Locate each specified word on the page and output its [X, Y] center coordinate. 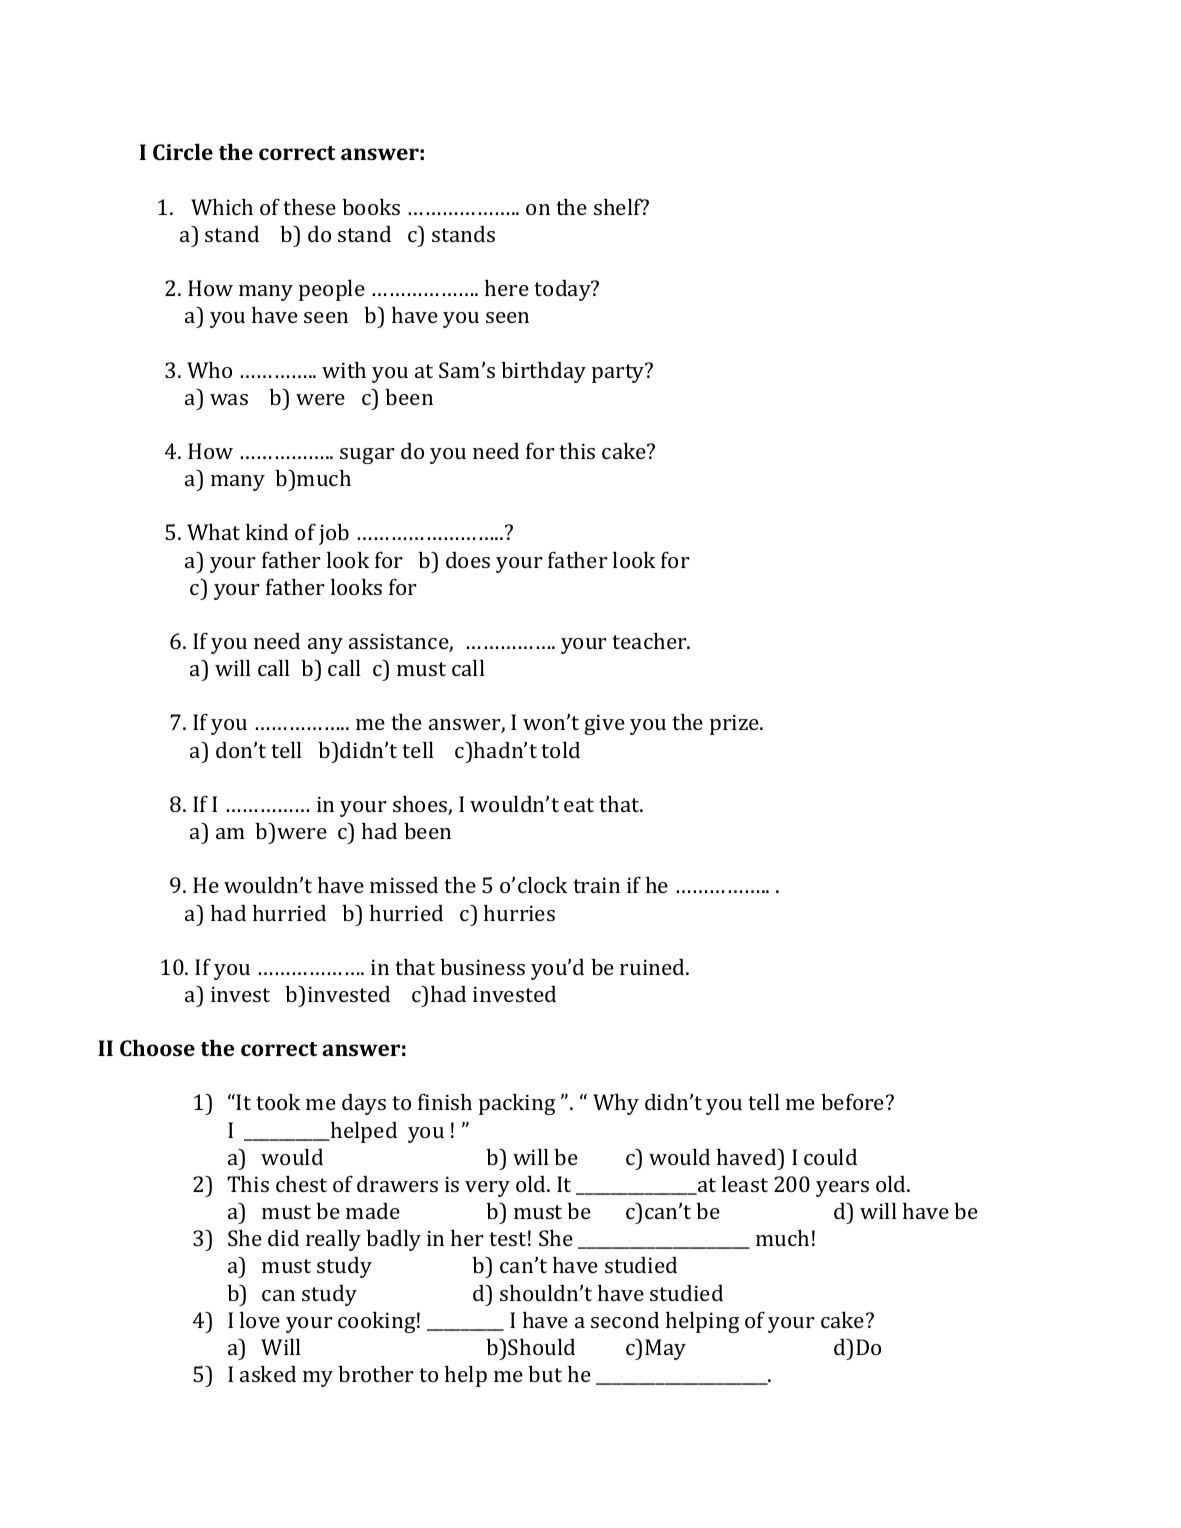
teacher [650, 641]
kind [267, 532]
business [482, 967]
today [563, 290]
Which [222, 207]
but [545, 1374]
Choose [157, 1048]
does [468, 560]
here [507, 288]
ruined [653, 967]
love [260, 1320]
